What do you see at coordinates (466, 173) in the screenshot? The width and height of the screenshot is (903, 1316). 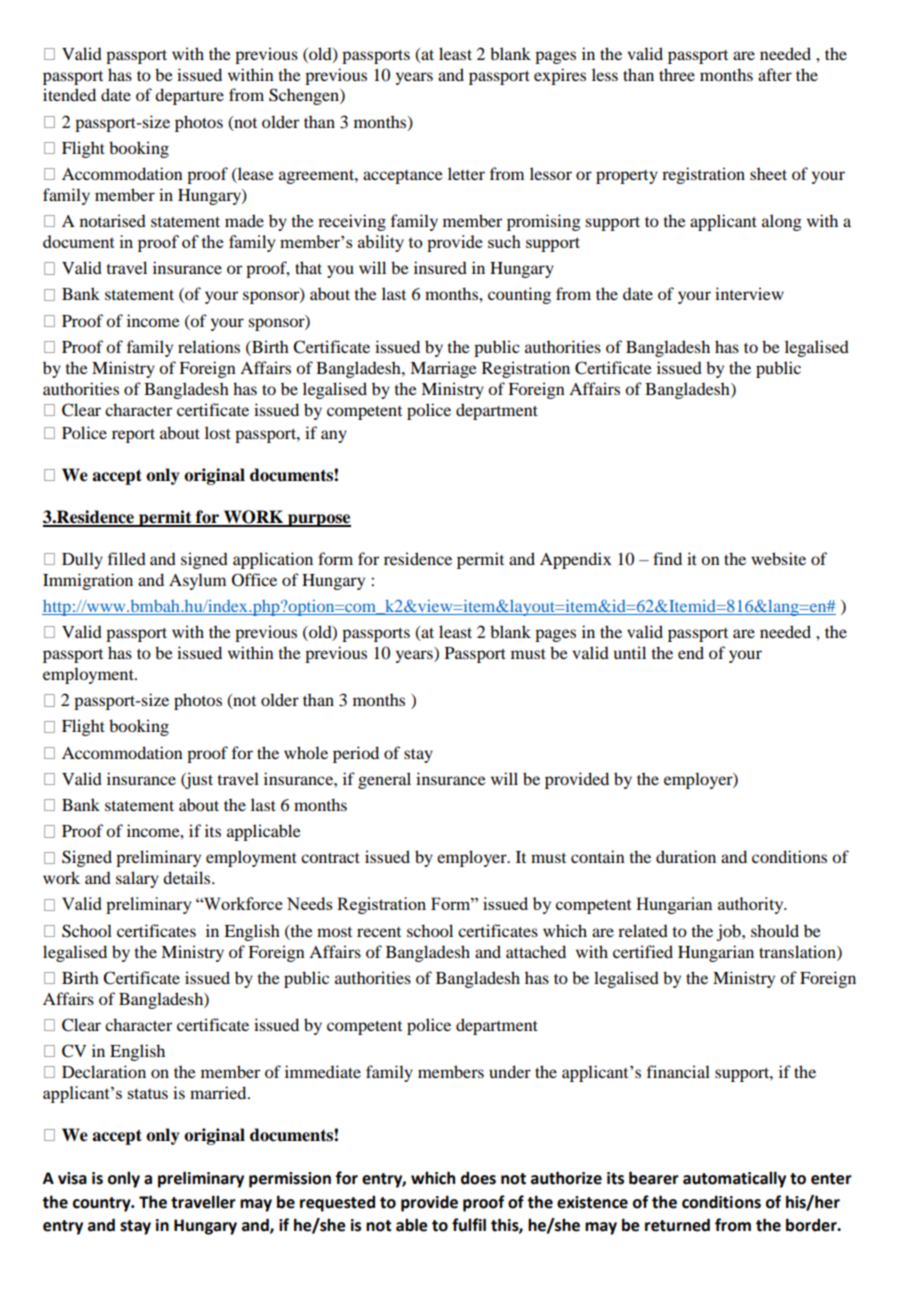 I see `letter` at bounding box center [466, 173].
